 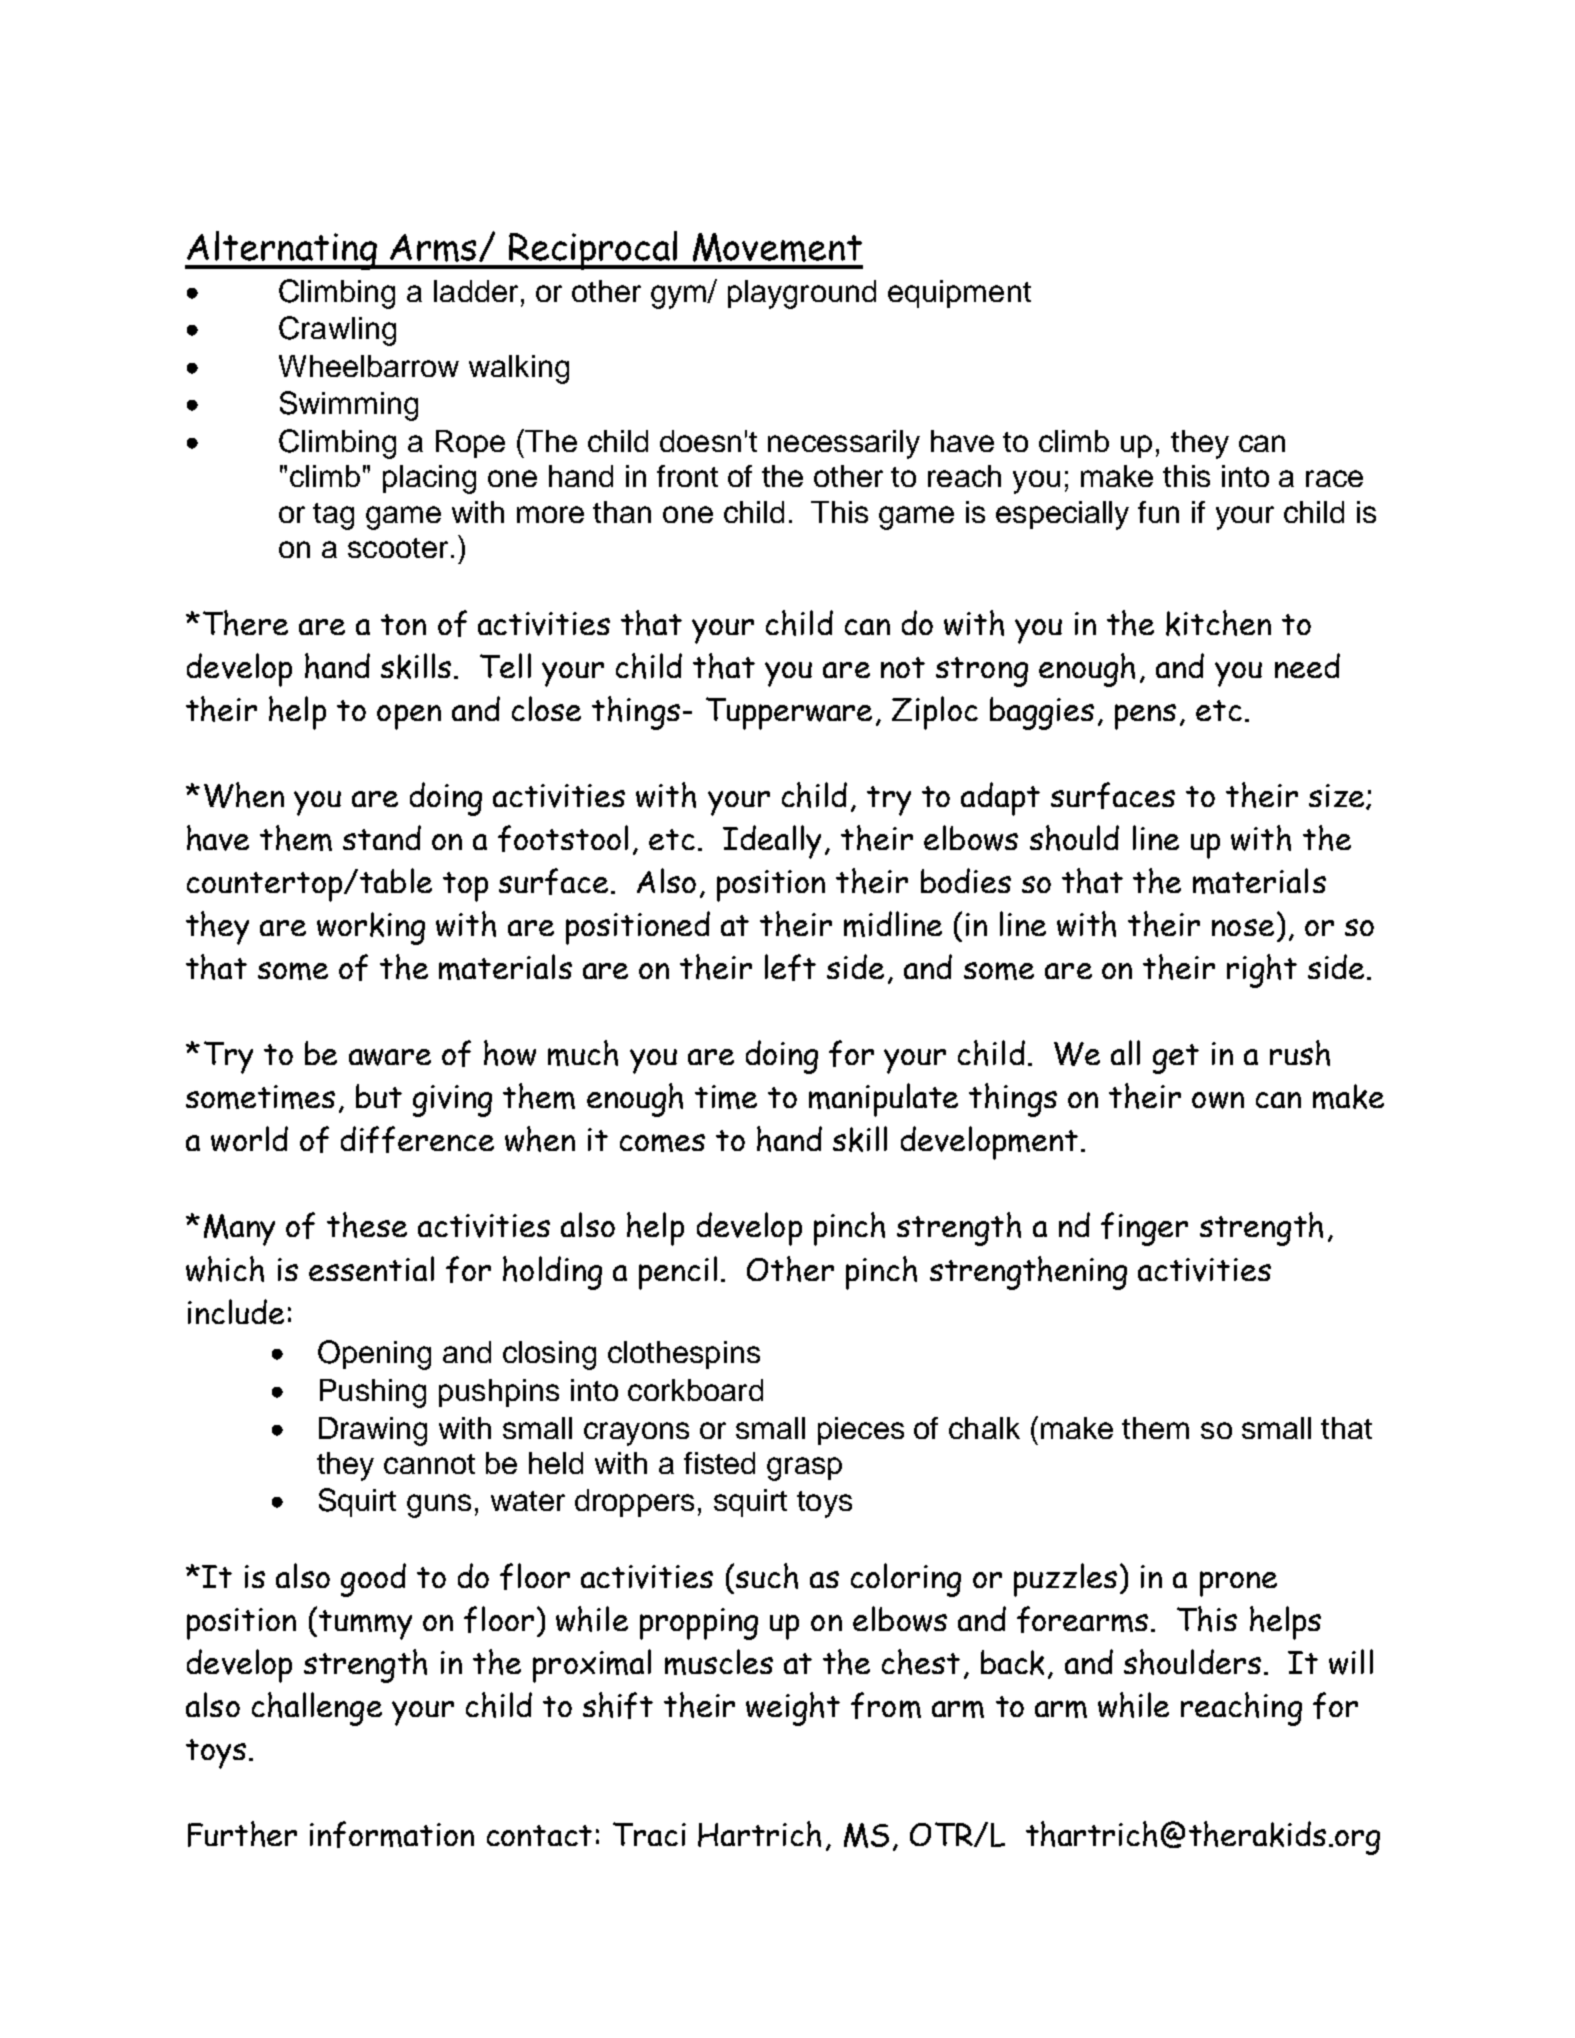 What do you see at coordinates (1238, 1584) in the document?
I see `prone` at bounding box center [1238, 1584].
